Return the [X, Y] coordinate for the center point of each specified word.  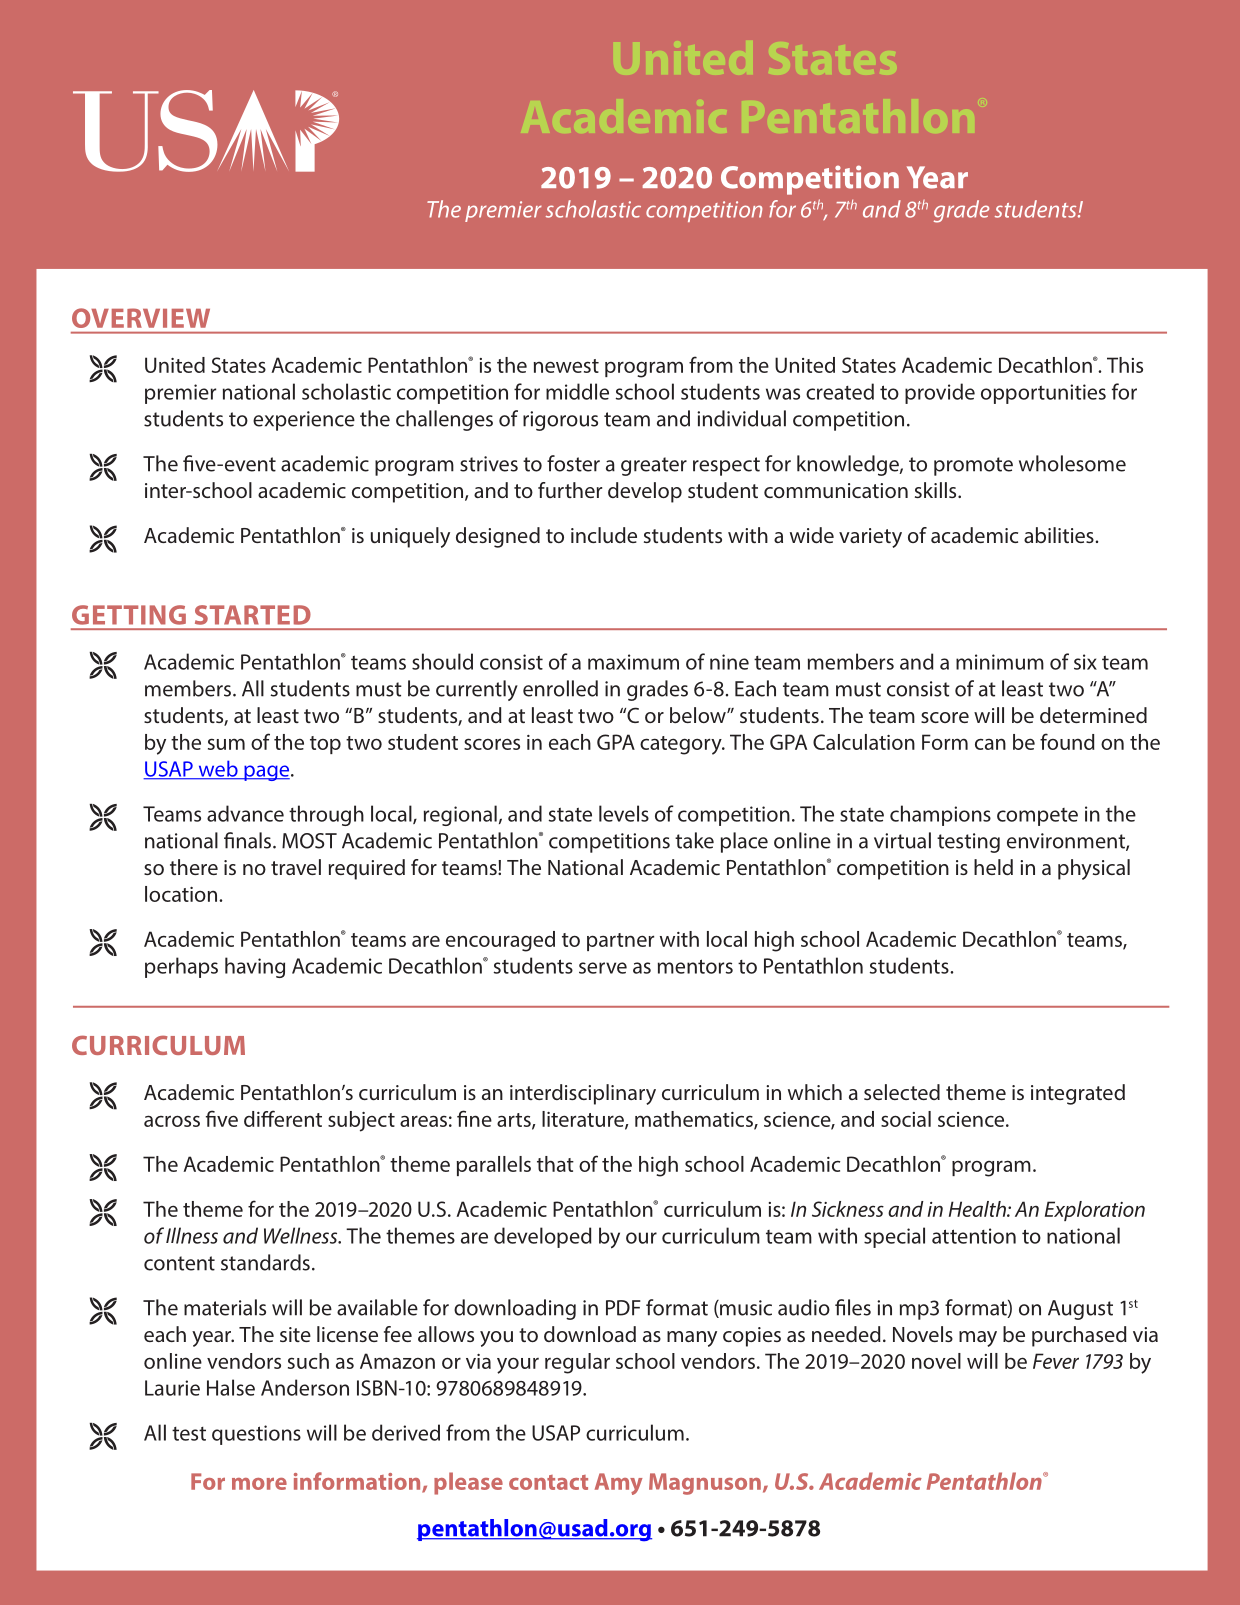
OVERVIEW [141, 318]
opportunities [1043, 394]
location [182, 894]
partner [620, 942]
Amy [619, 1484]
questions [256, 1435]
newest [566, 366]
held [993, 867]
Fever [1056, 1361]
